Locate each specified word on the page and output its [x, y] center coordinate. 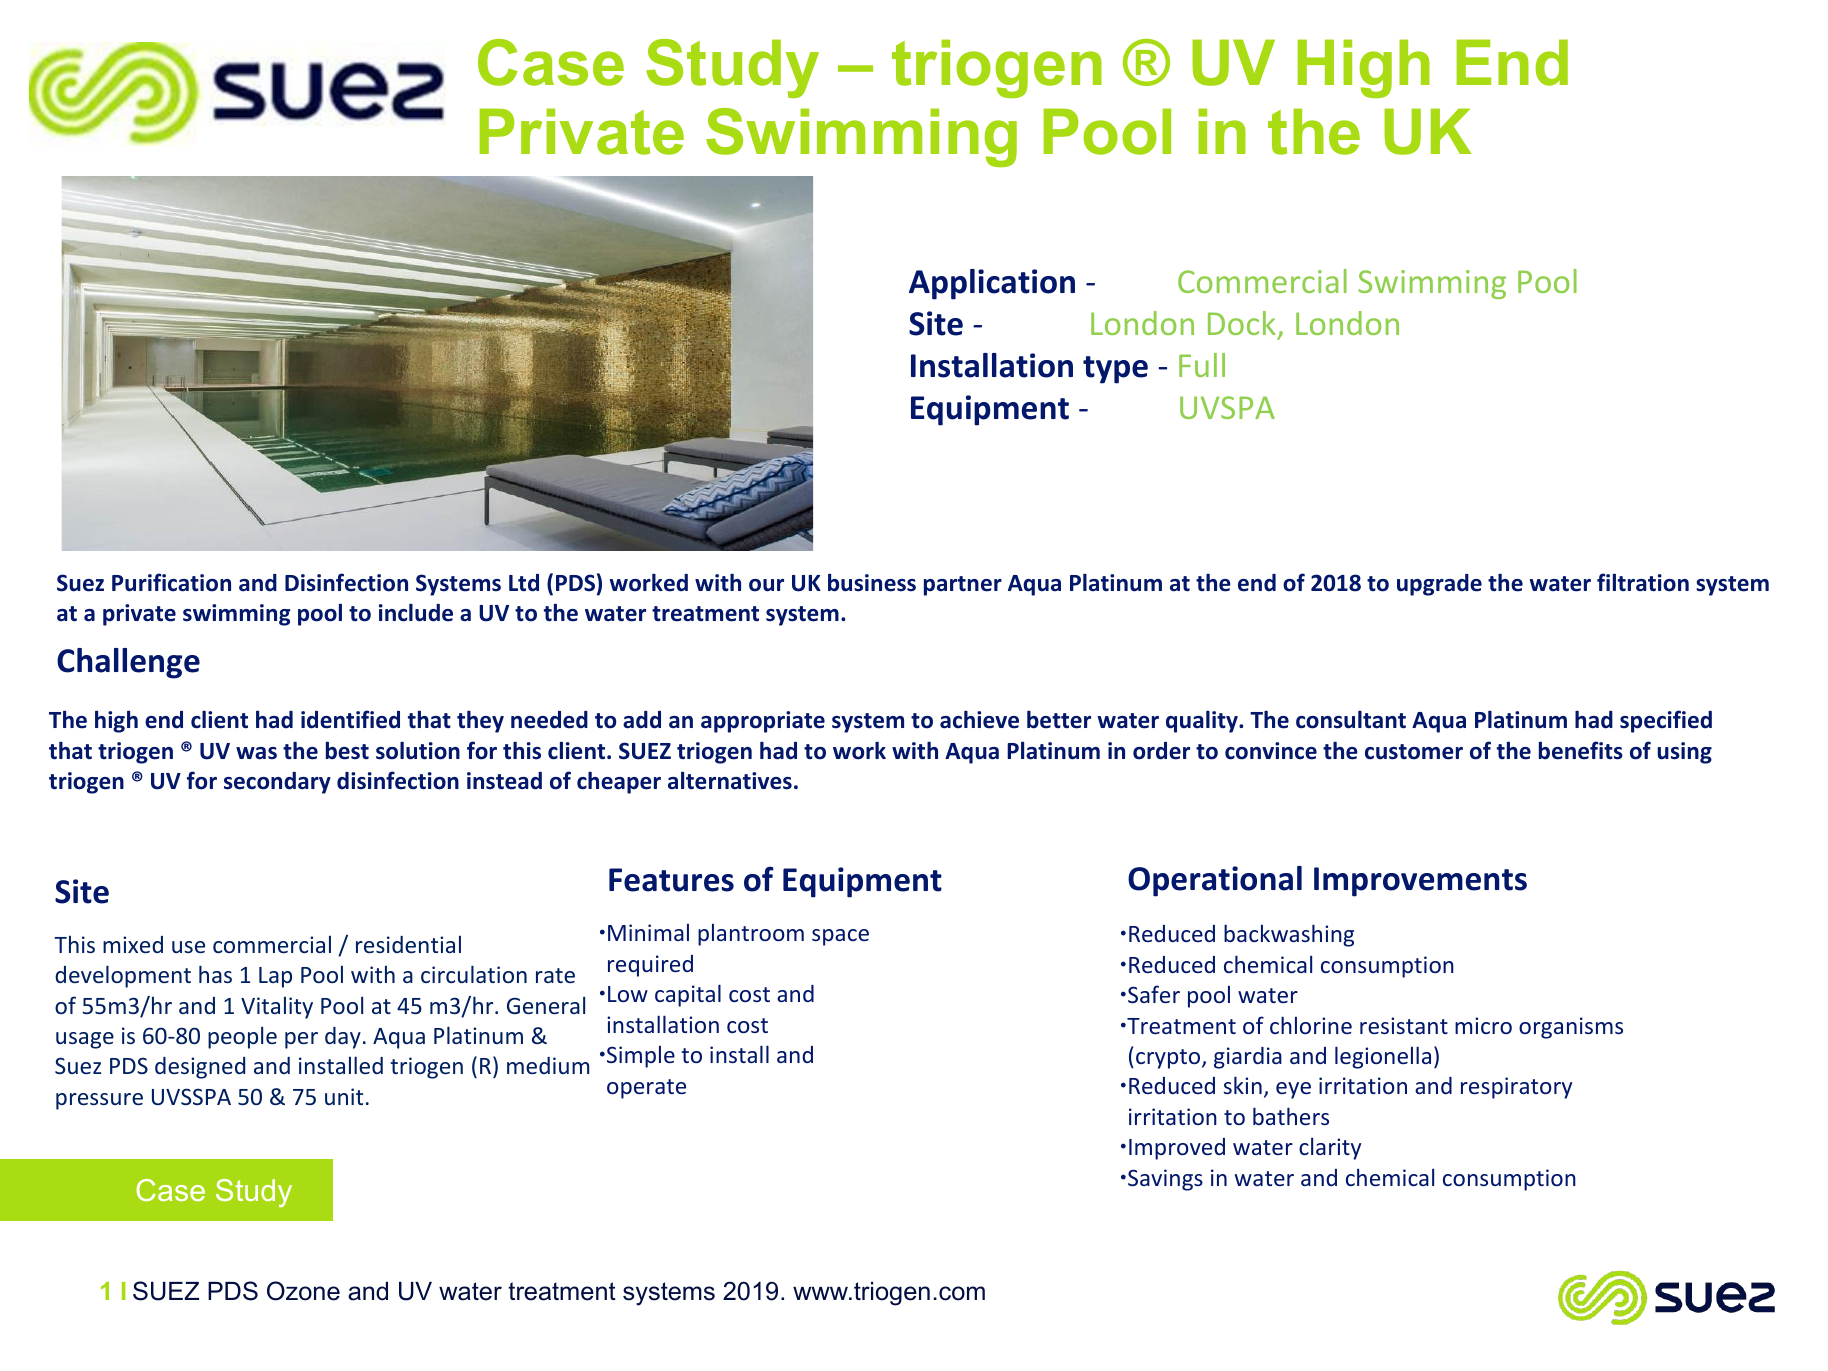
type [1115, 370]
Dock [1242, 323]
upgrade [1439, 585]
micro [1483, 1025]
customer [1414, 752]
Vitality [277, 1008]
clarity [1330, 1148]
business [872, 582]
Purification [171, 582]
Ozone [303, 1291]
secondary [277, 783]
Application [992, 284]
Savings [1165, 1180]
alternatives [730, 780]
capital [688, 995]
